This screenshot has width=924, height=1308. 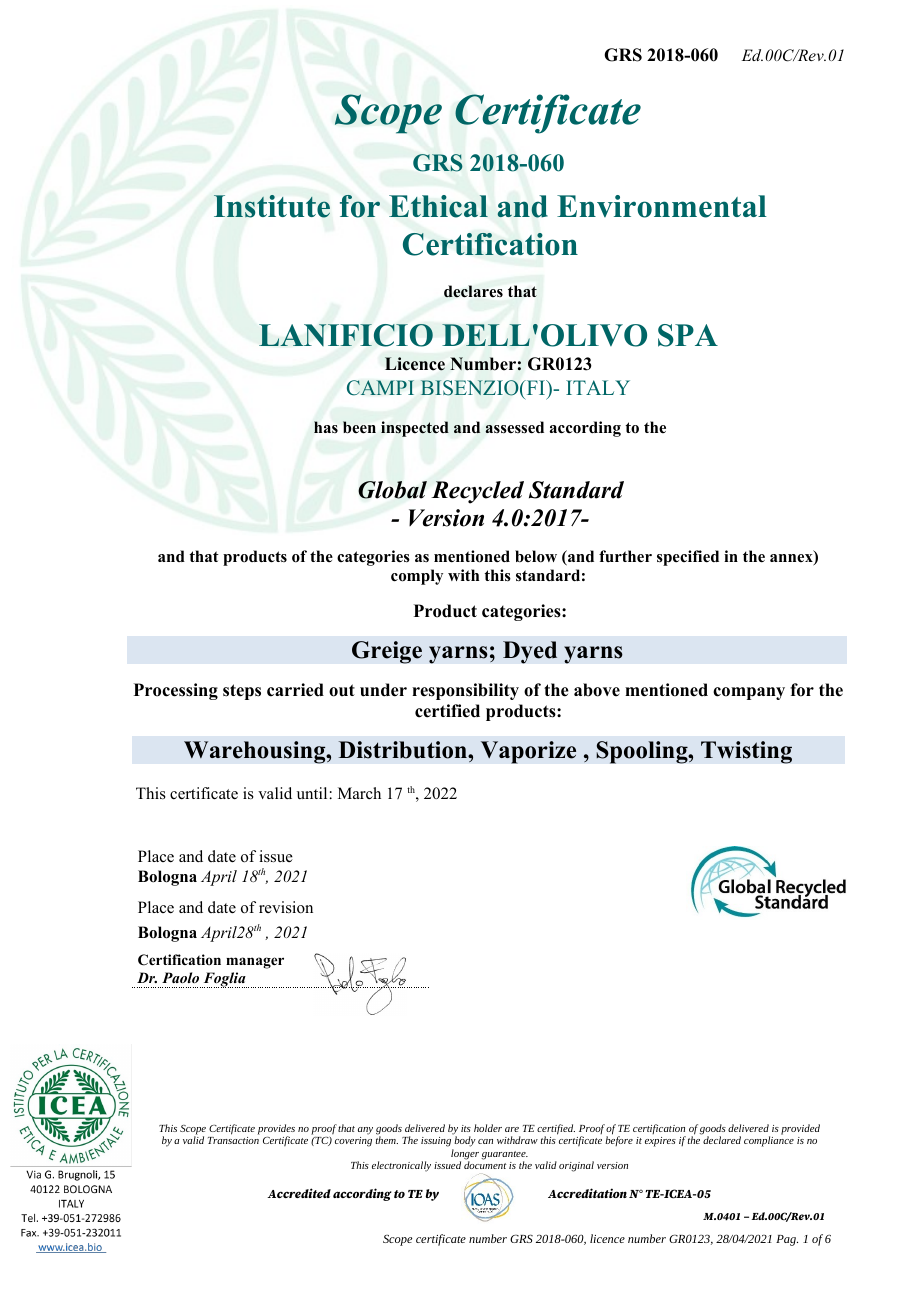 I want to click on Institute, so click(x=272, y=206).
